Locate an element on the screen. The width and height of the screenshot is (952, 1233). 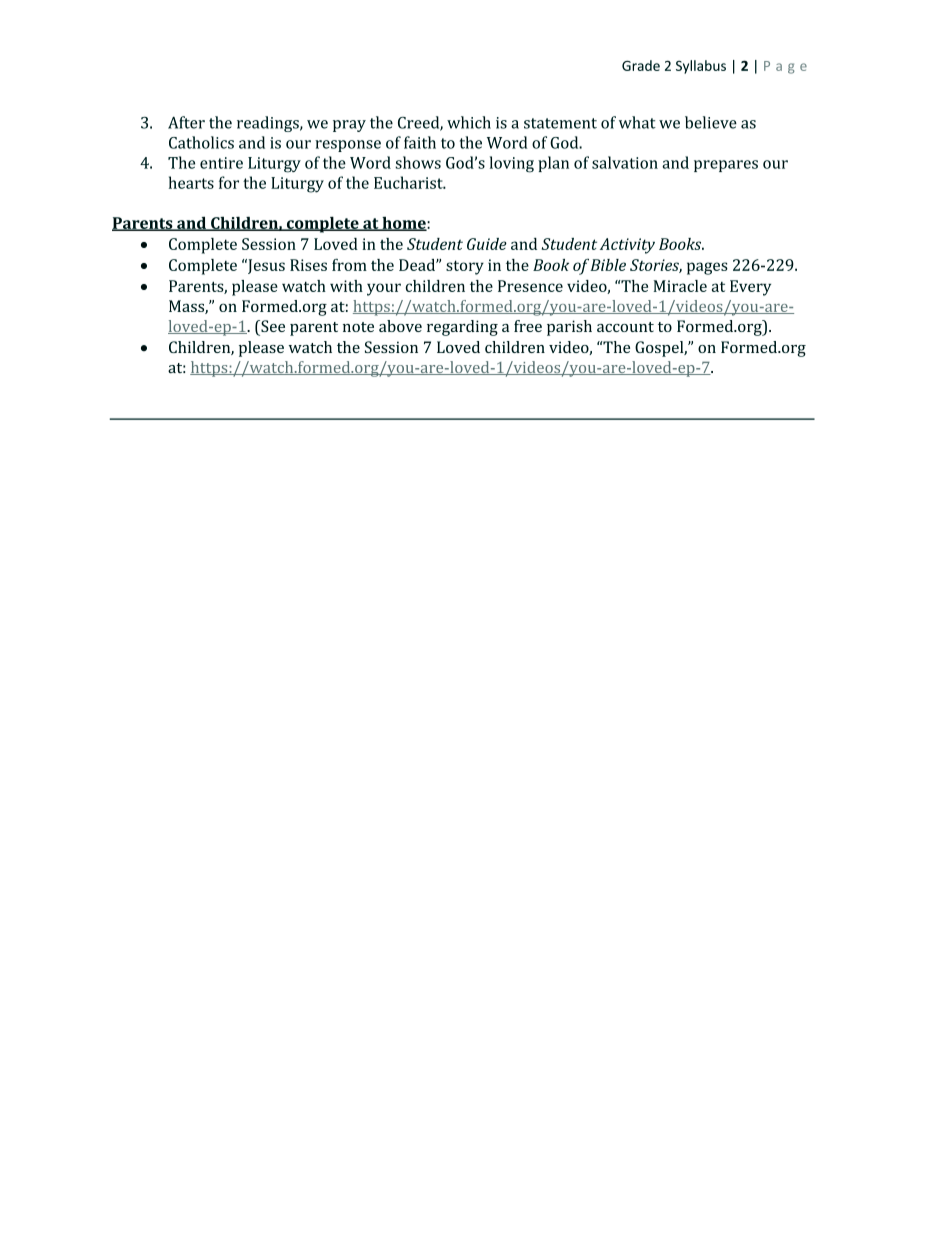
prepares is located at coordinates (726, 166).
